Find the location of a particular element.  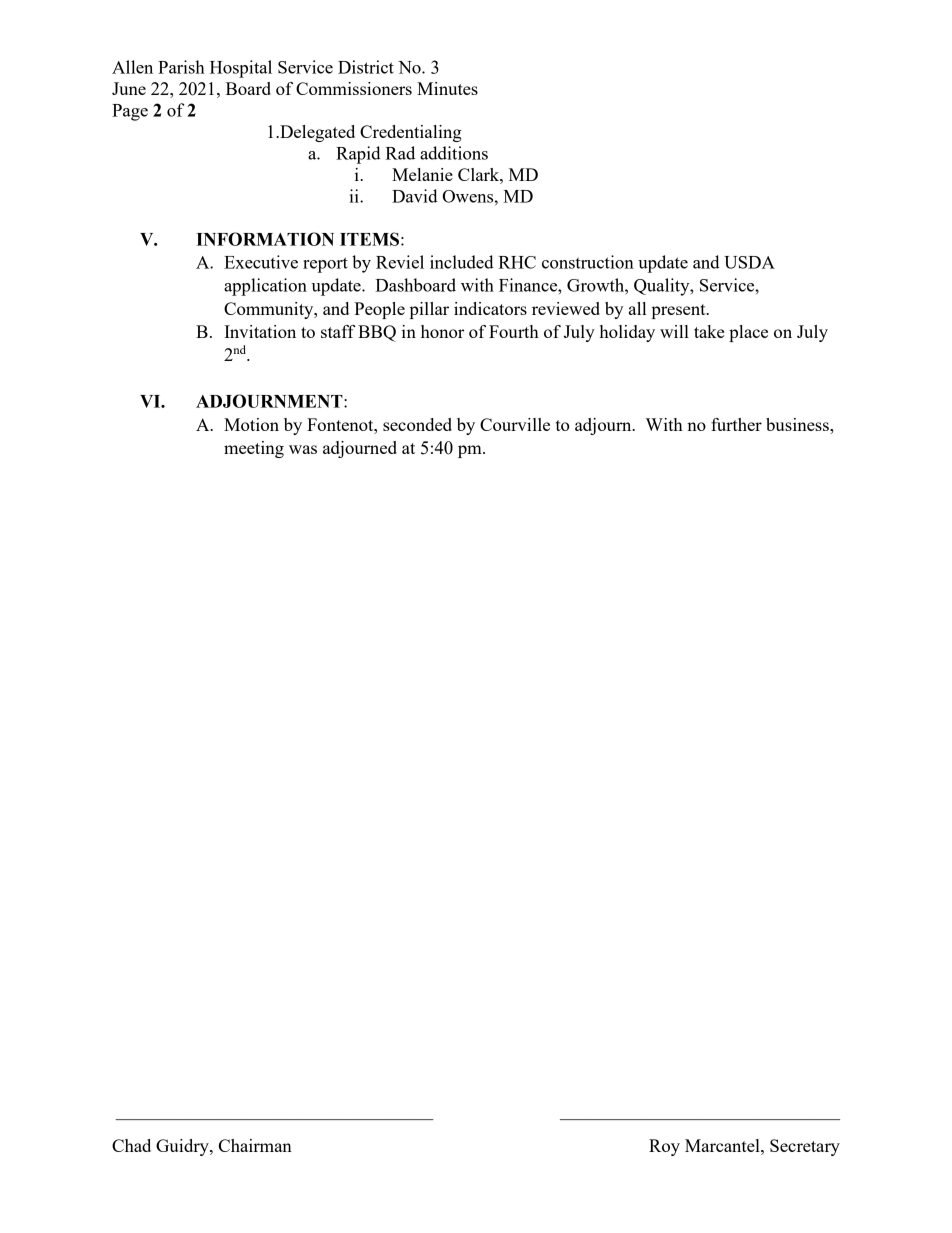

Minutes is located at coordinates (447, 88).
